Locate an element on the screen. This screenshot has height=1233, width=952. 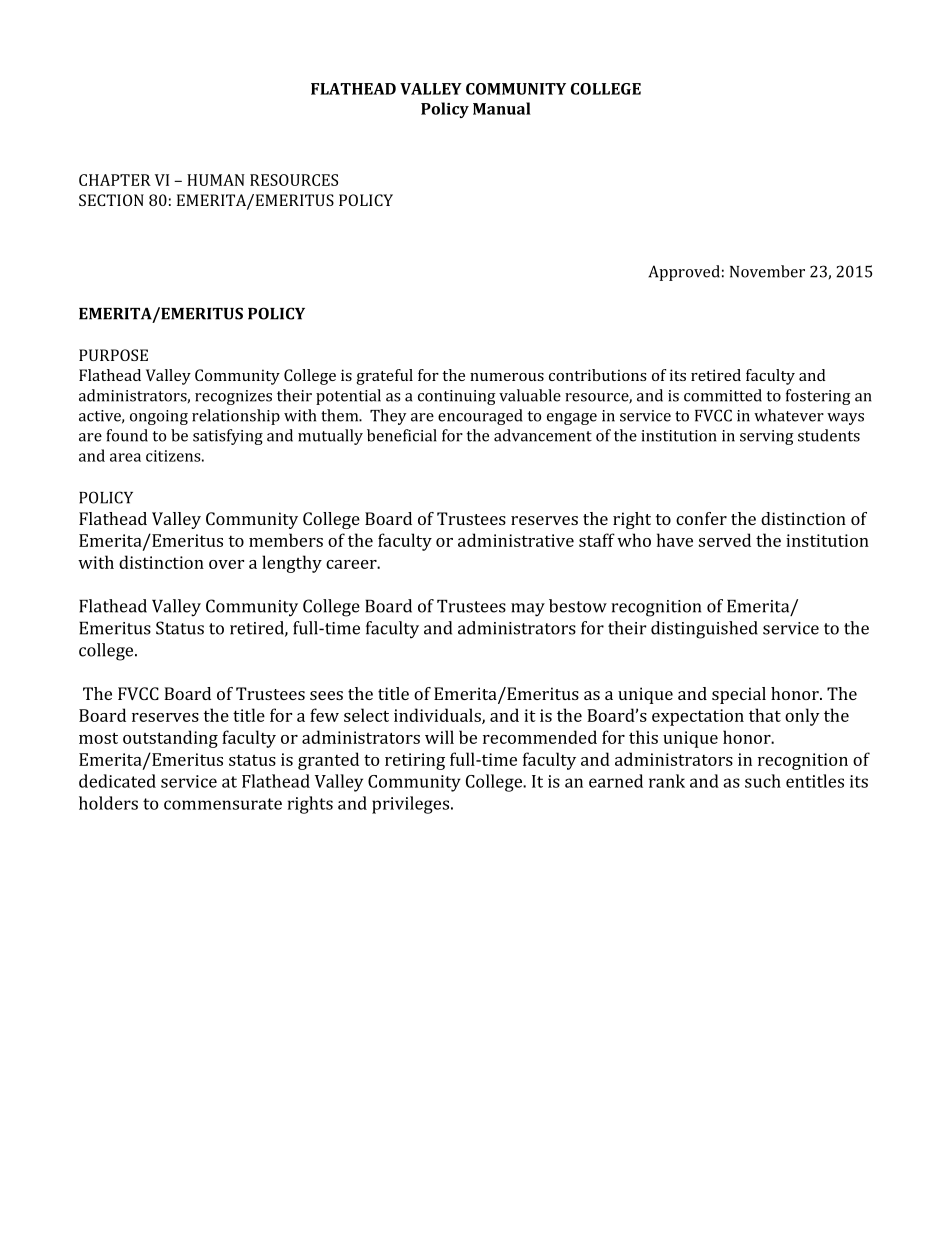
satisfying is located at coordinates (228, 437).
